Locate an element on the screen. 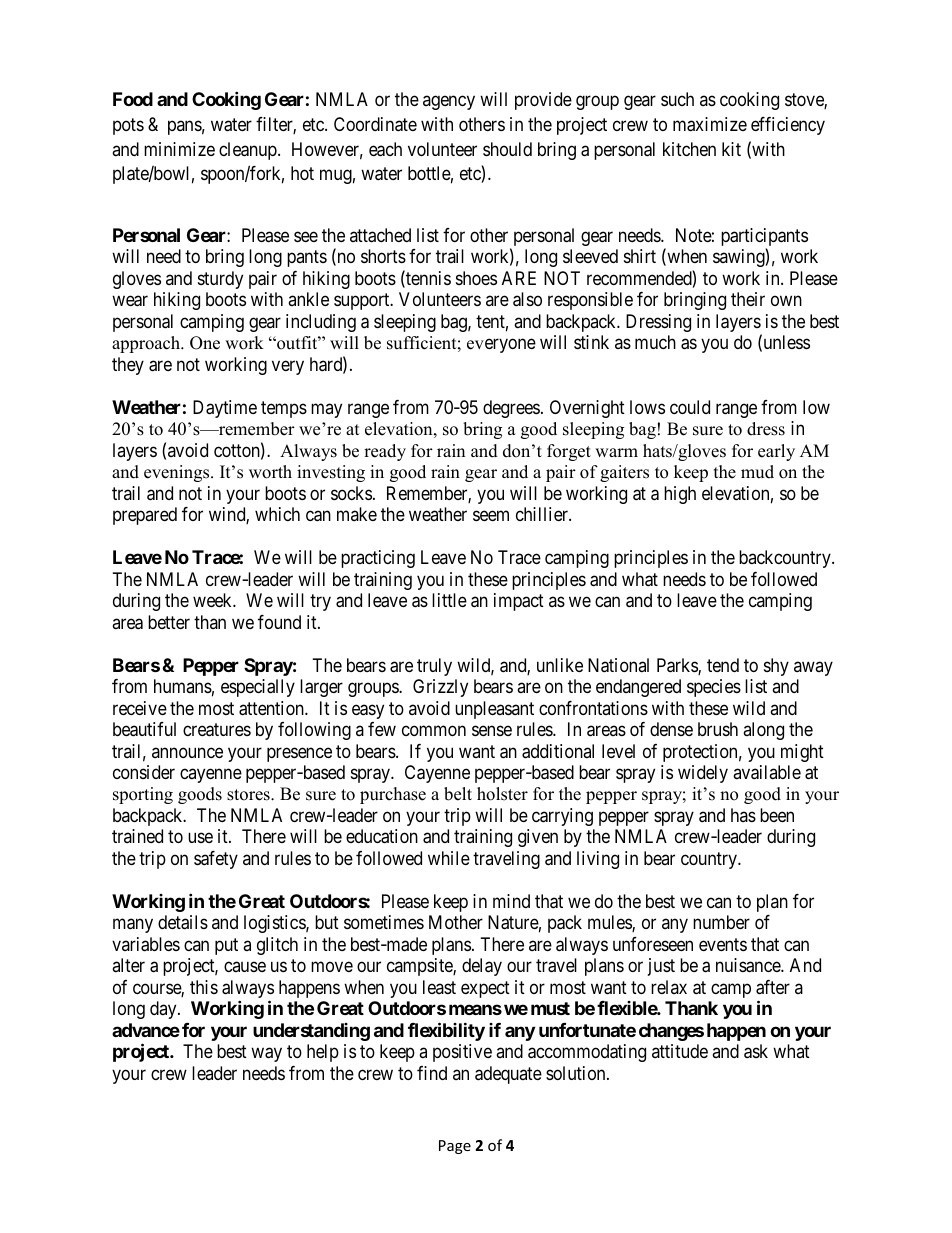 This screenshot has height=1233, width=952. agency is located at coordinates (449, 103).
